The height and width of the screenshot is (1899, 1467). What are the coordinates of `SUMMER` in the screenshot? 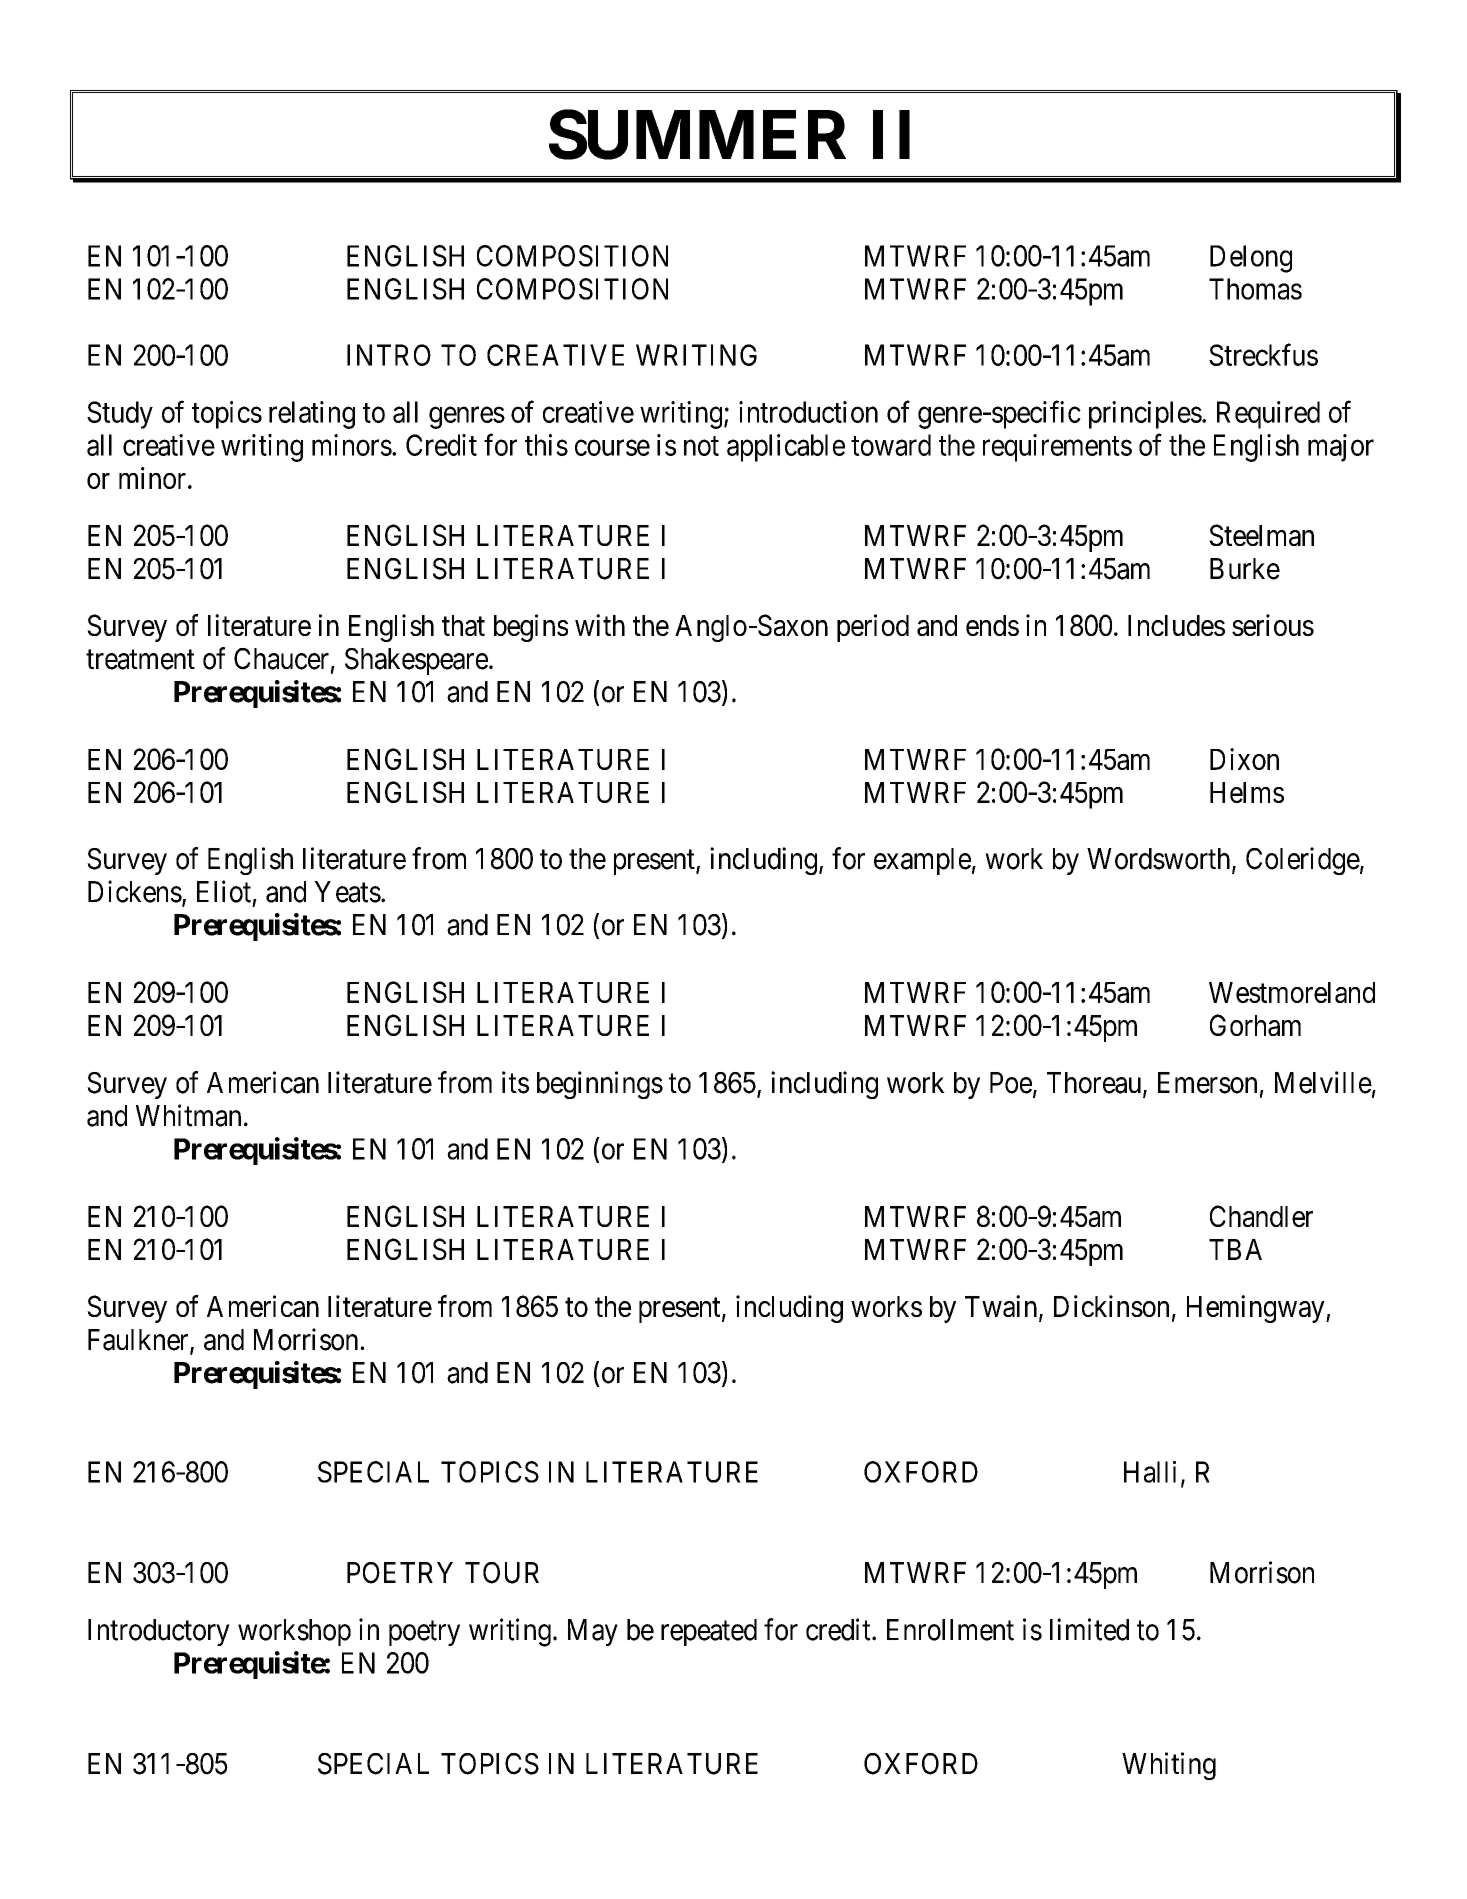 It's located at (697, 135).
